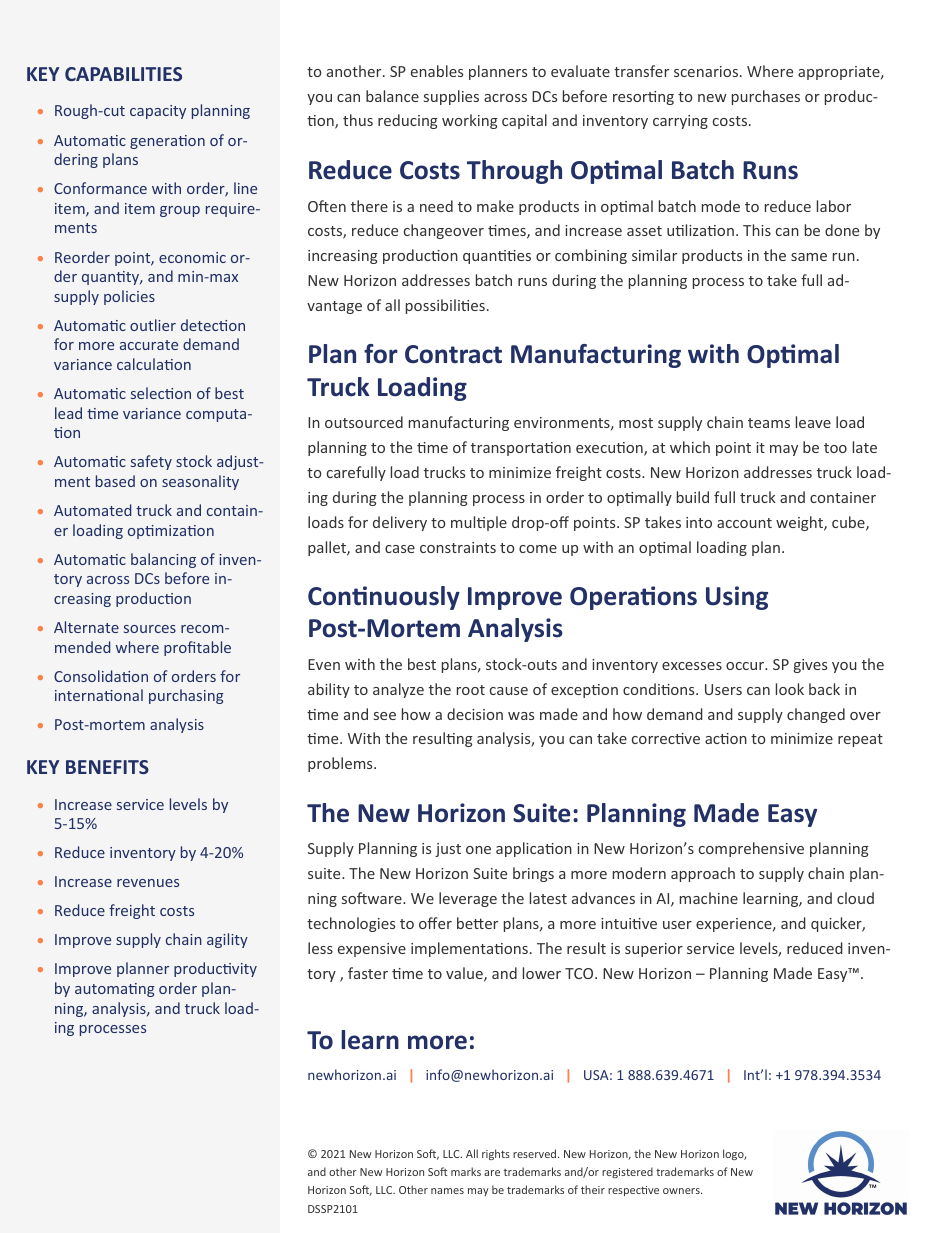  I want to click on comprehensive, so click(751, 849).
